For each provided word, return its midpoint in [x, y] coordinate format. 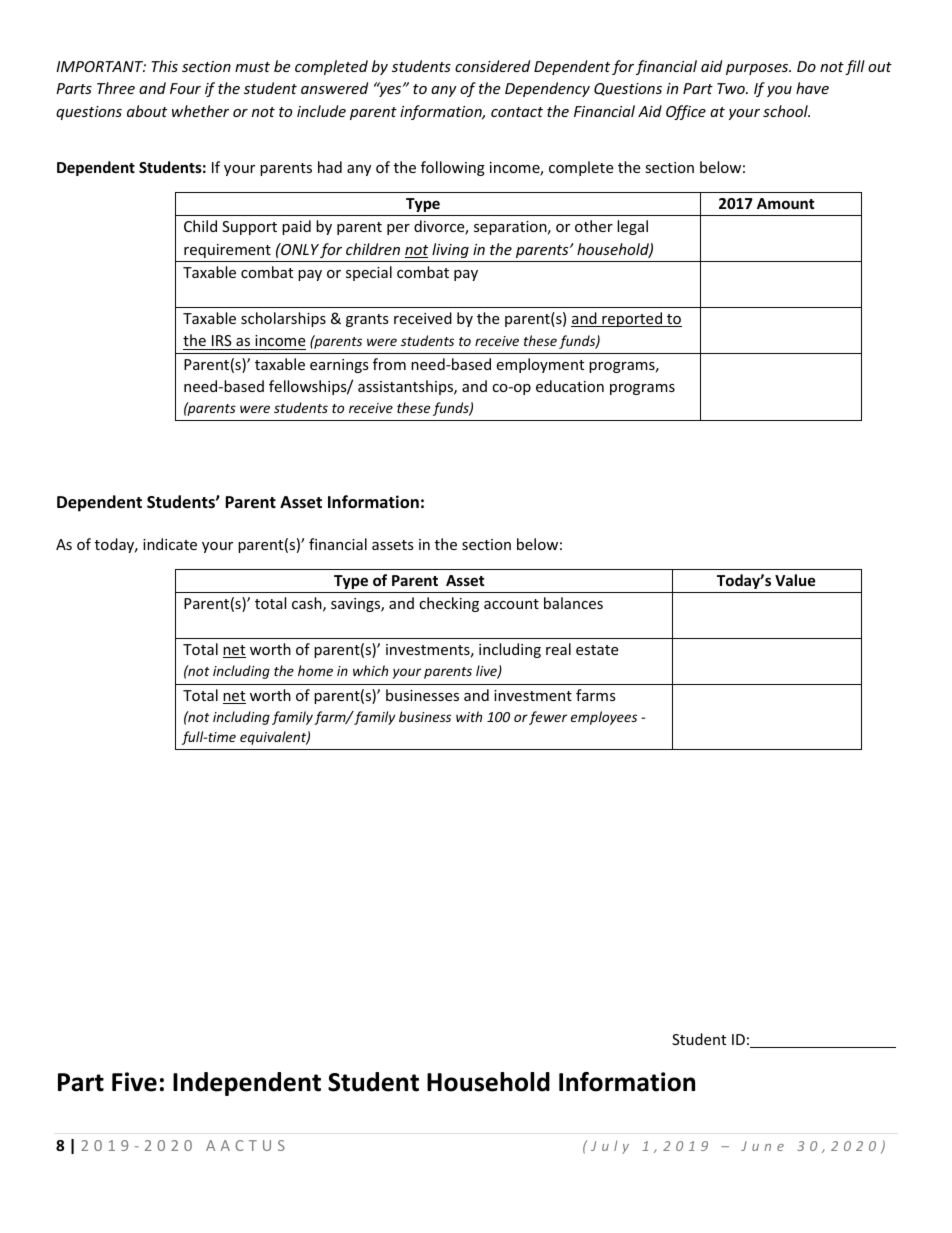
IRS [222, 340]
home [315, 670]
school [786, 111]
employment [540, 365]
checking [449, 604]
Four [185, 88]
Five [134, 1082]
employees [604, 718]
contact [517, 112]
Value [795, 580]
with [469, 716]
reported [632, 319]
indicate [170, 544]
